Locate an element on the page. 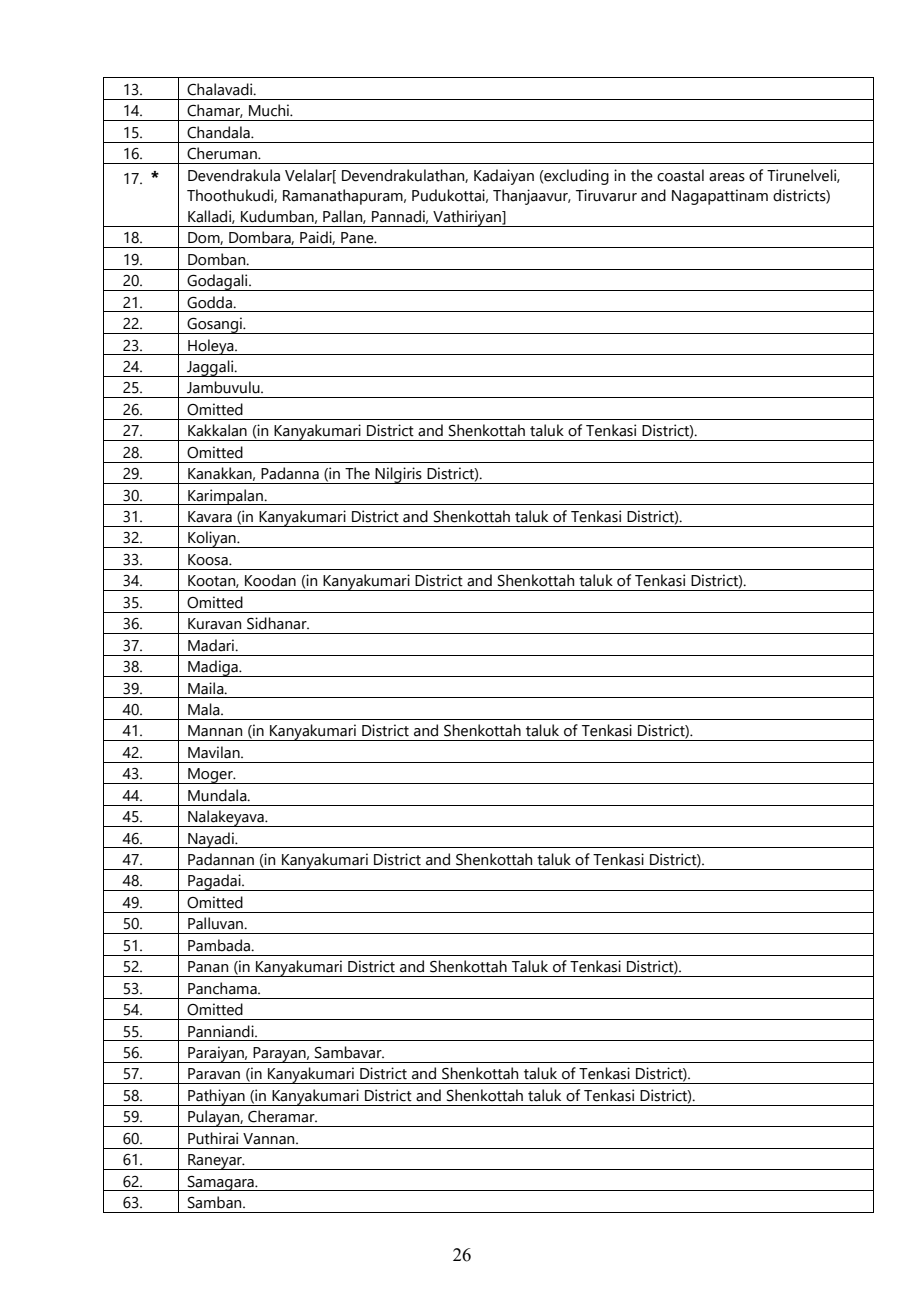 Image resolution: width=924 pixels, height=1308 pixels. Muchi is located at coordinates (270, 110).
